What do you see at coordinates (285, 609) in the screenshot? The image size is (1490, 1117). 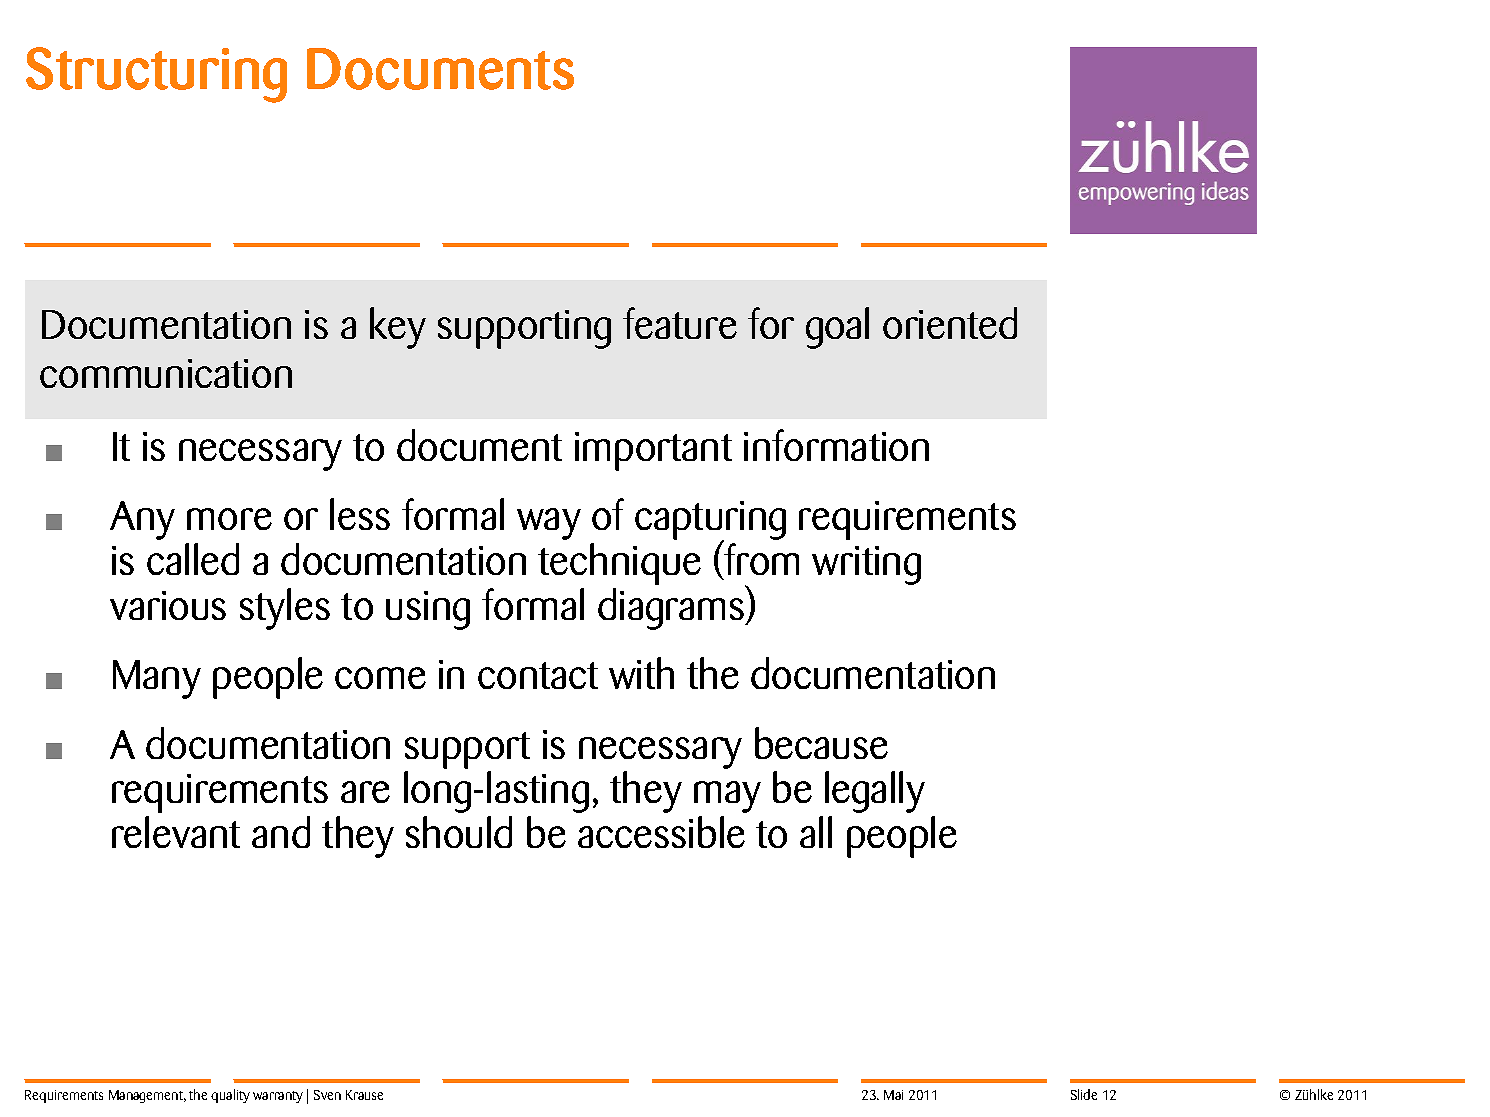 I see `styles` at bounding box center [285, 609].
